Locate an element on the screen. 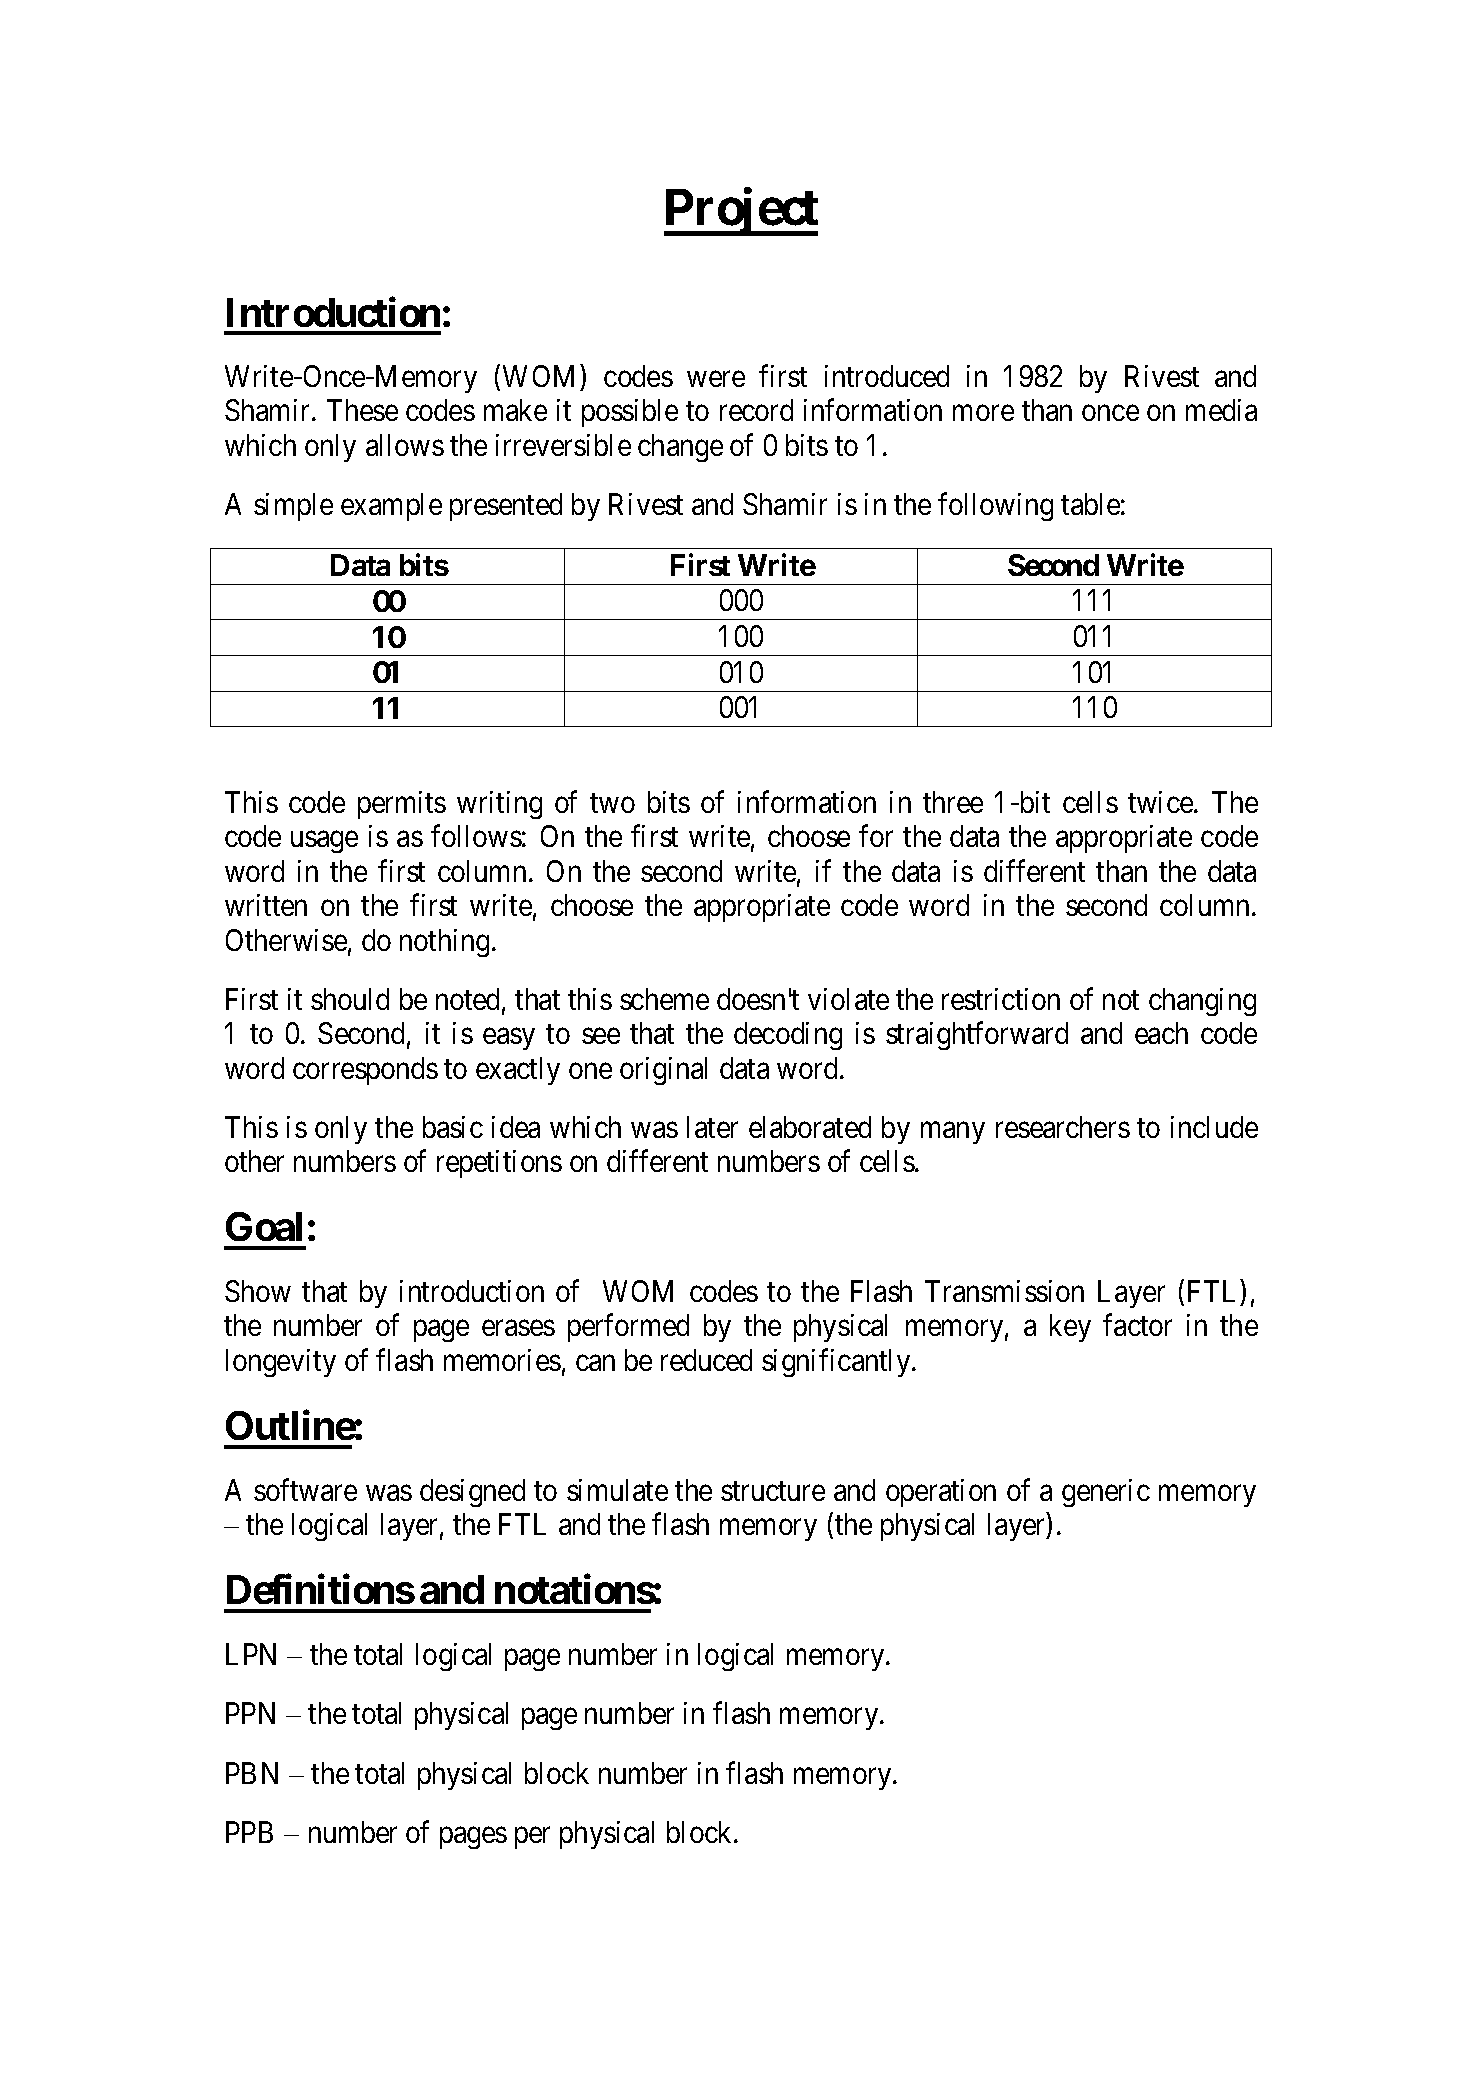 The height and width of the screenshot is (2096, 1482). decoding is located at coordinates (788, 1036).
